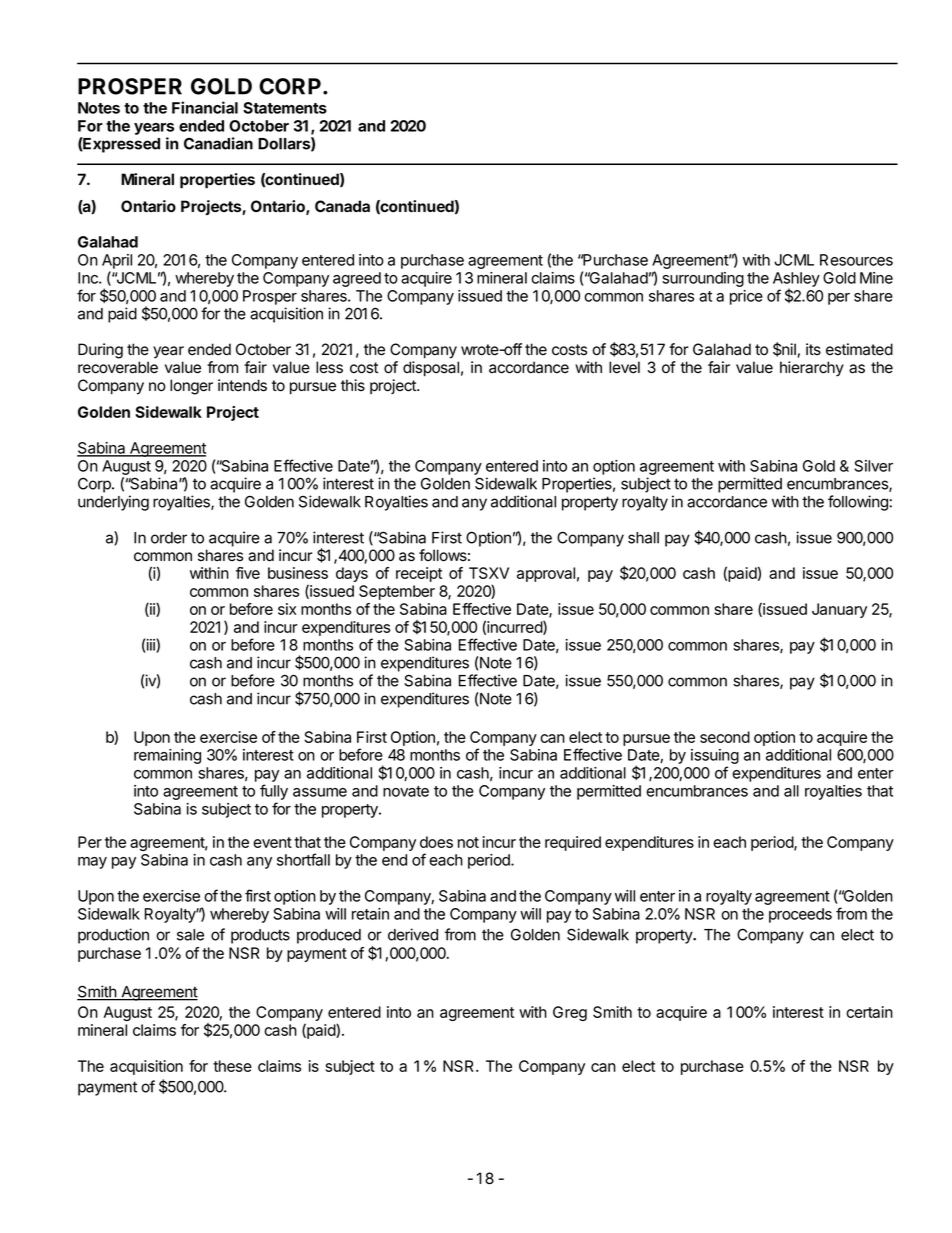 This screenshot has height=1233, width=952. Describe the element at coordinates (248, 573) in the screenshot. I see `five` at that location.
